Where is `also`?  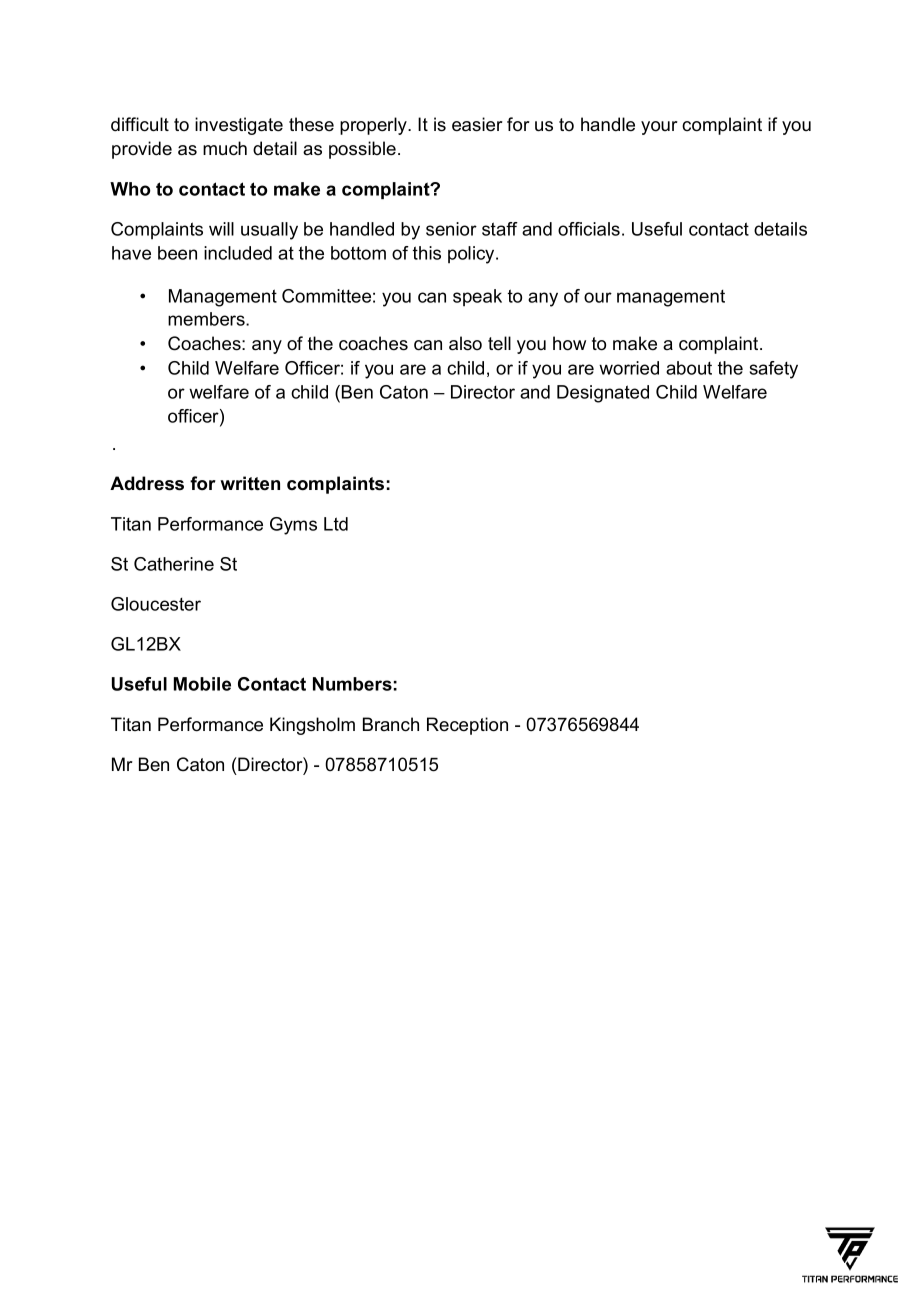 also is located at coordinates (465, 343).
